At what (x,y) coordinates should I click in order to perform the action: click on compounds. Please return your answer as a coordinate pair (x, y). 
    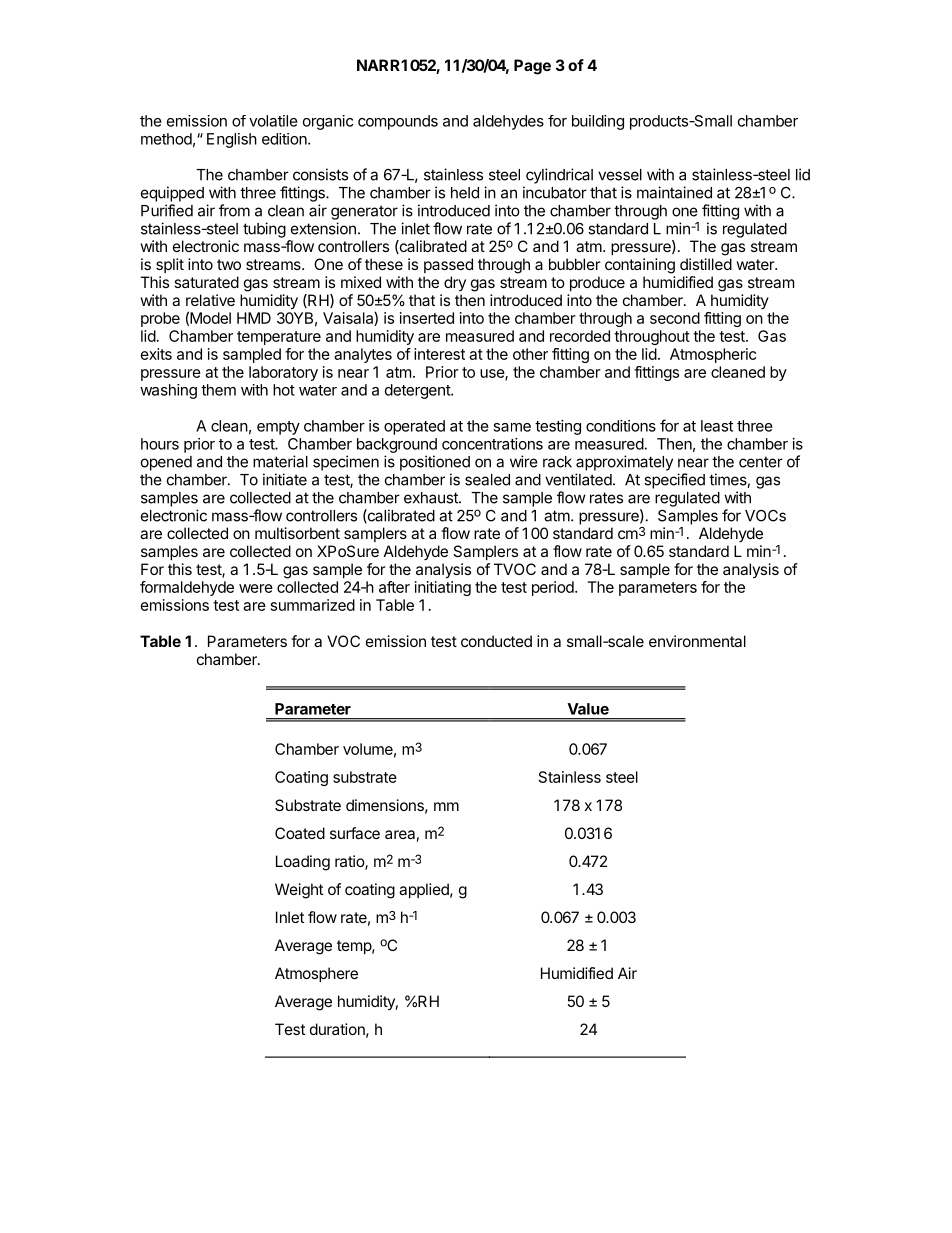
    Looking at the image, I should click on (398, 122).
